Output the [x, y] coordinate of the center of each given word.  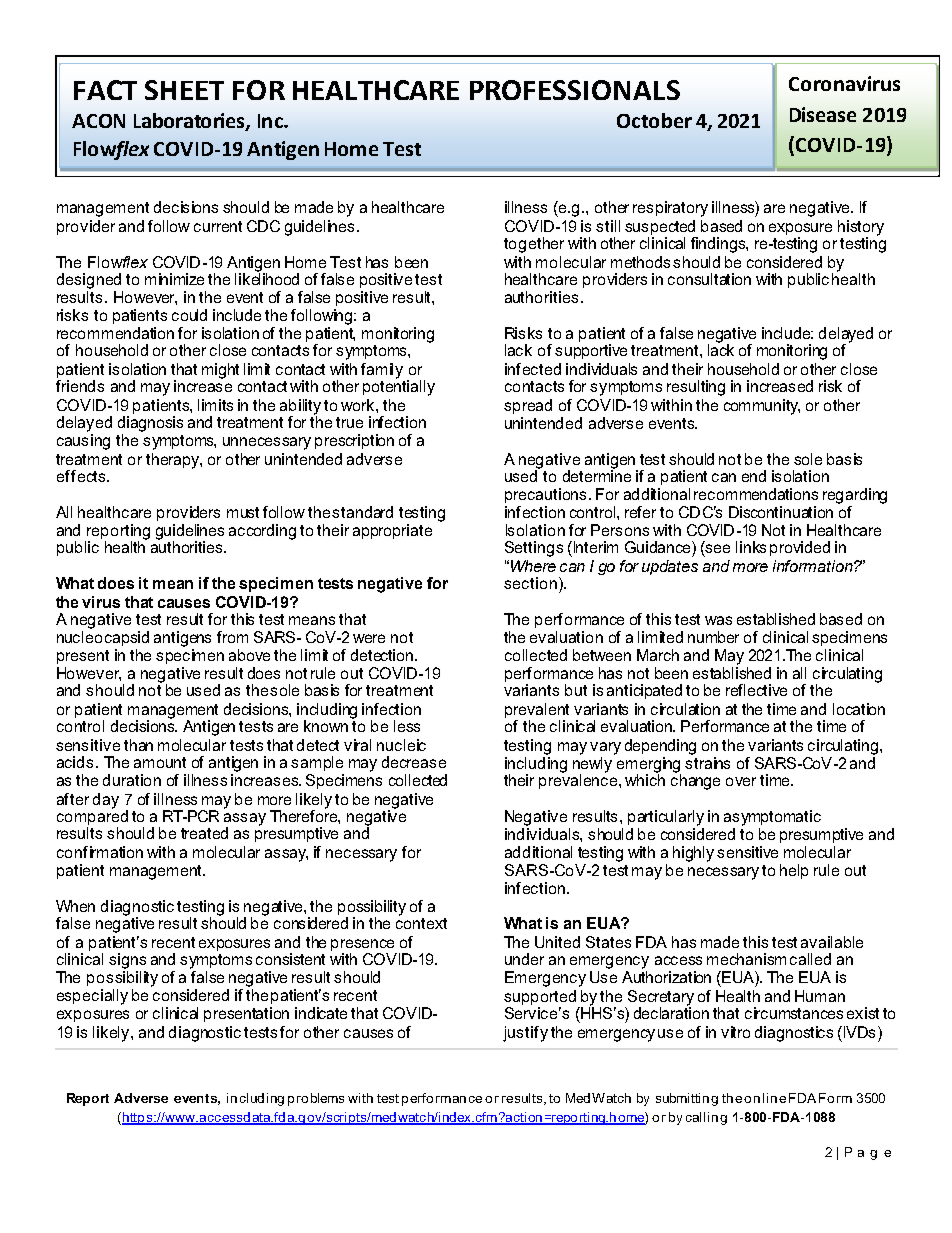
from [232, 637]
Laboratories [190, 122]
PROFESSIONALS [575, 90]
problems [316, 1099]
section [530, 583]
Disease [823, 114]
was [718, 620]
